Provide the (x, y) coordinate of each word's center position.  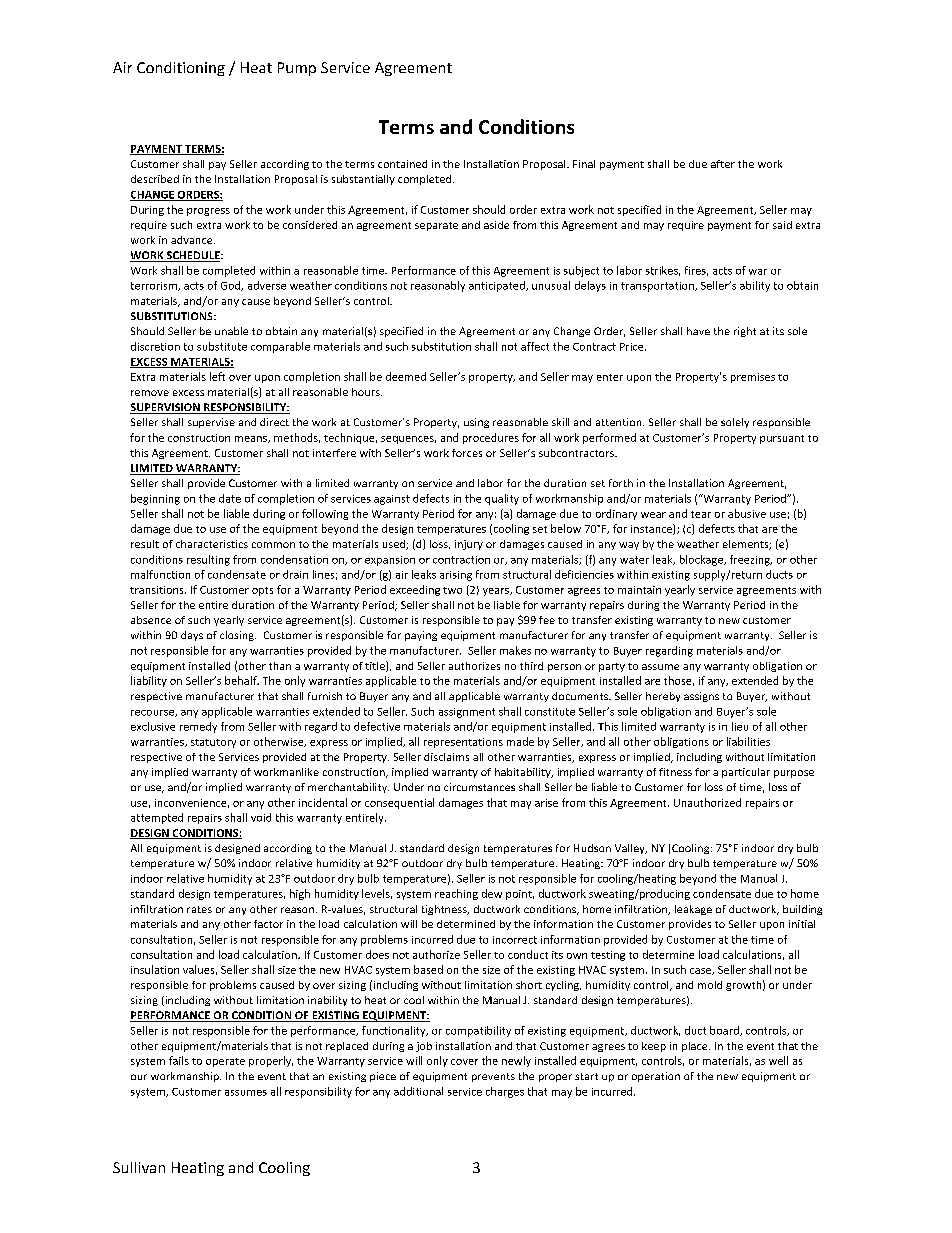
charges (505, 1092)
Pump (297, 69)
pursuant (782, 439)
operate (225, 1062)
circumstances (479, 787)
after (723, 164)
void (261, 817)
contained (402, 164)
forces (467, 453)
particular (746, 773)
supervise (211, 423)
